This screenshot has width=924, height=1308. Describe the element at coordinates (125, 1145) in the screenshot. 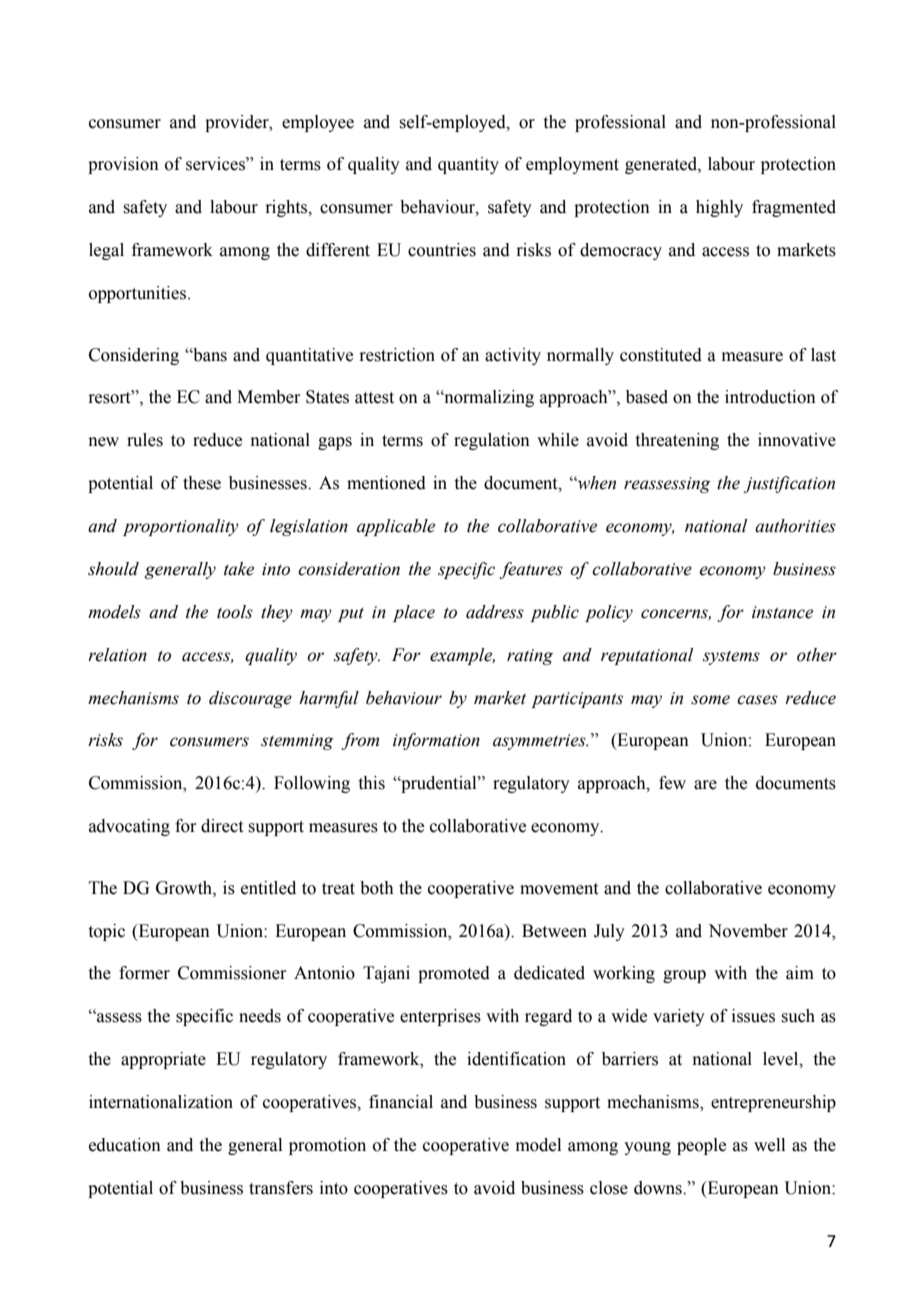

I see `education` at that location.
